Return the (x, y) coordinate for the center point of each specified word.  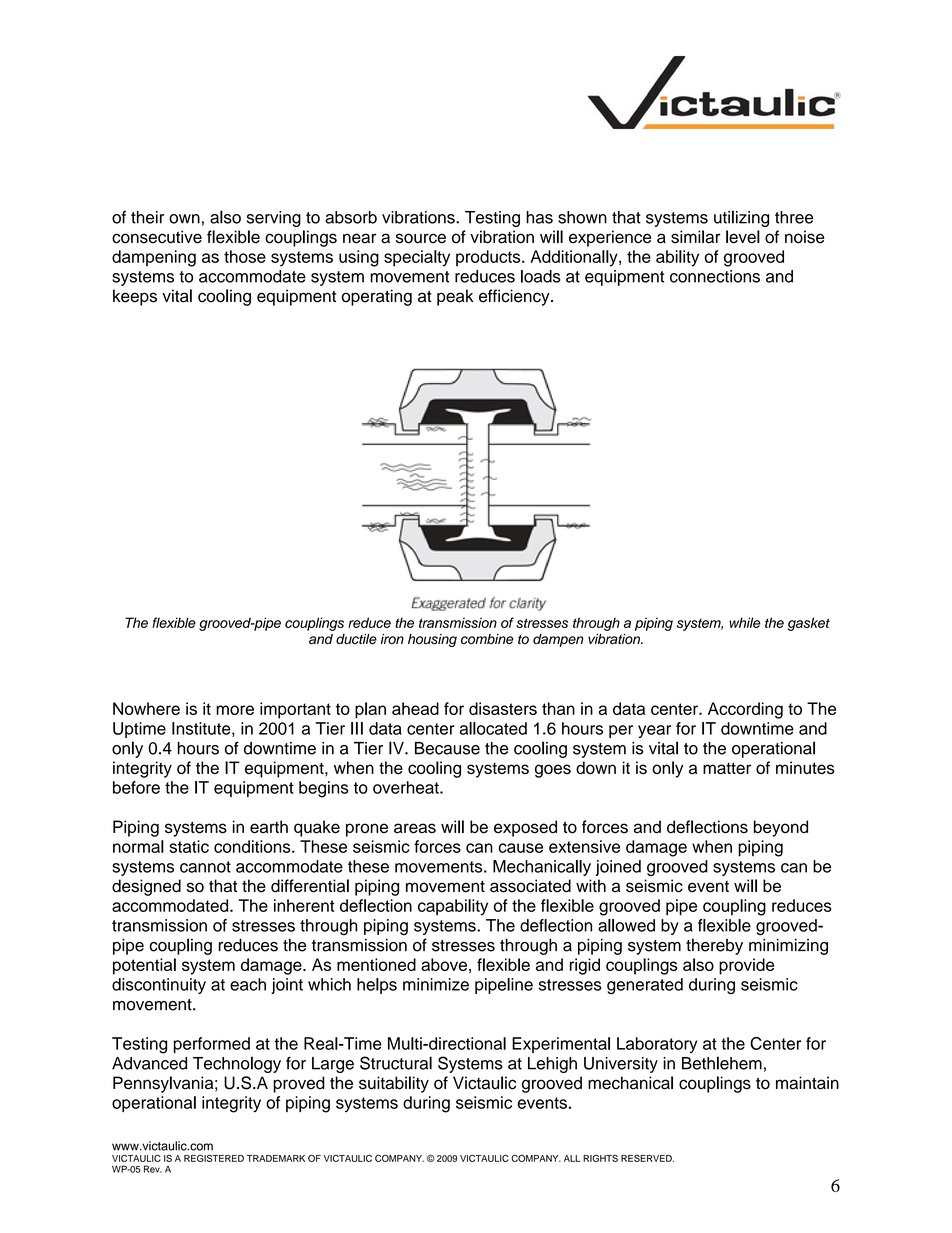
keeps (135, 297)
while (744, 622)
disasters (503, 708)
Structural (396, 1063)
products (489, 258)
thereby (714, 946)
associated (530, 886)
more (235, 710)
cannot (205, 867)
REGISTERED (214, 1158)
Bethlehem (722, 1063)
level (743, 237)
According (745, 710)
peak (455, 297)
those (245, 256)
